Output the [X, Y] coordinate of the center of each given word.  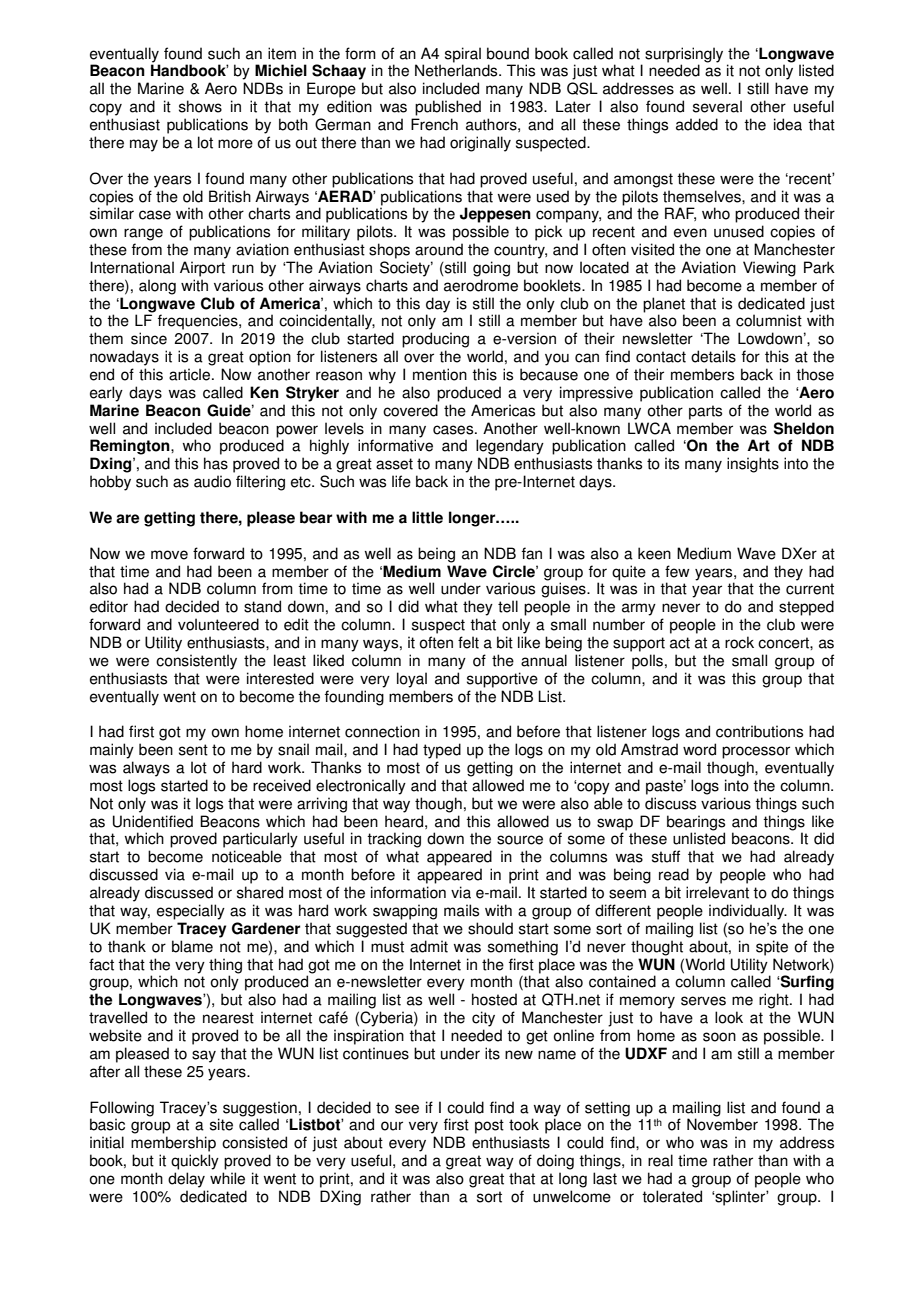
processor [756, 752]
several [717, 106]
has [216, 463]
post [489, 1126]
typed [442, 751]
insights [753, 465]
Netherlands [457, 70]
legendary [510, 447]
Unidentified [153, 821]
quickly [195, 1162]
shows [200, 106]
